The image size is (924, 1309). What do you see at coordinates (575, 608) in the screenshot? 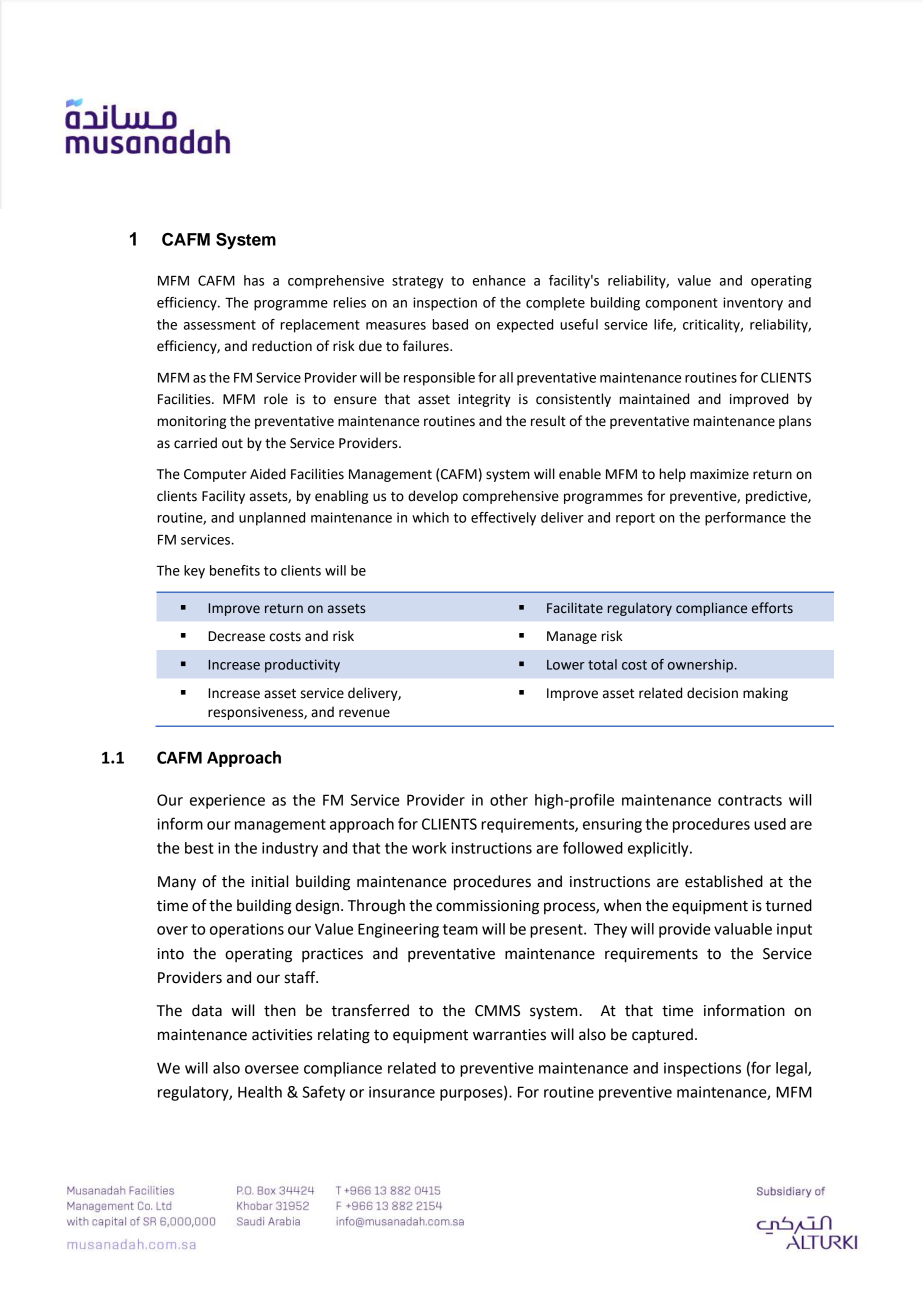
I see `Facilitate` at bounding box center [575, 608].
